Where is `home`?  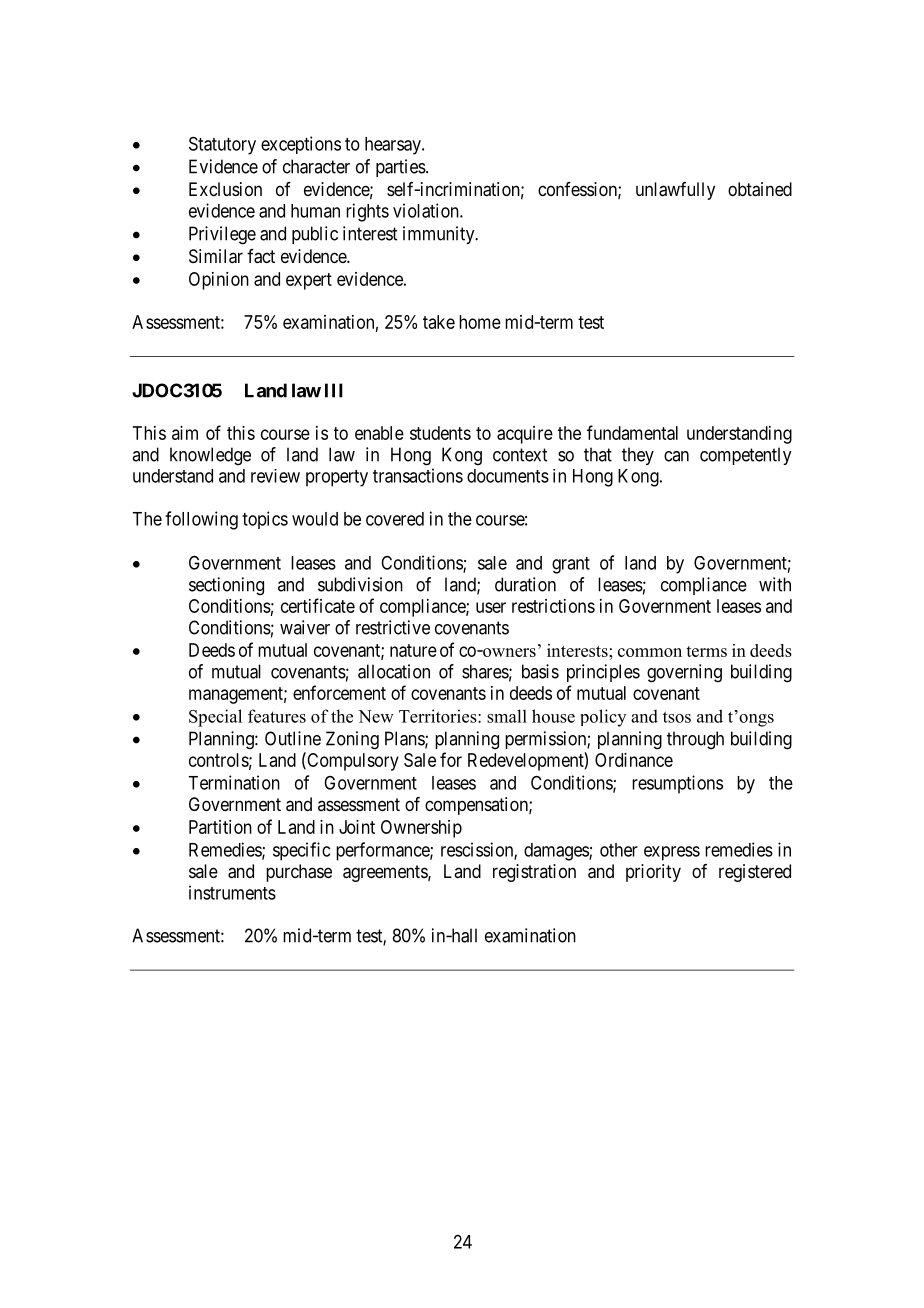 home is located at coordinates (480, 322).
